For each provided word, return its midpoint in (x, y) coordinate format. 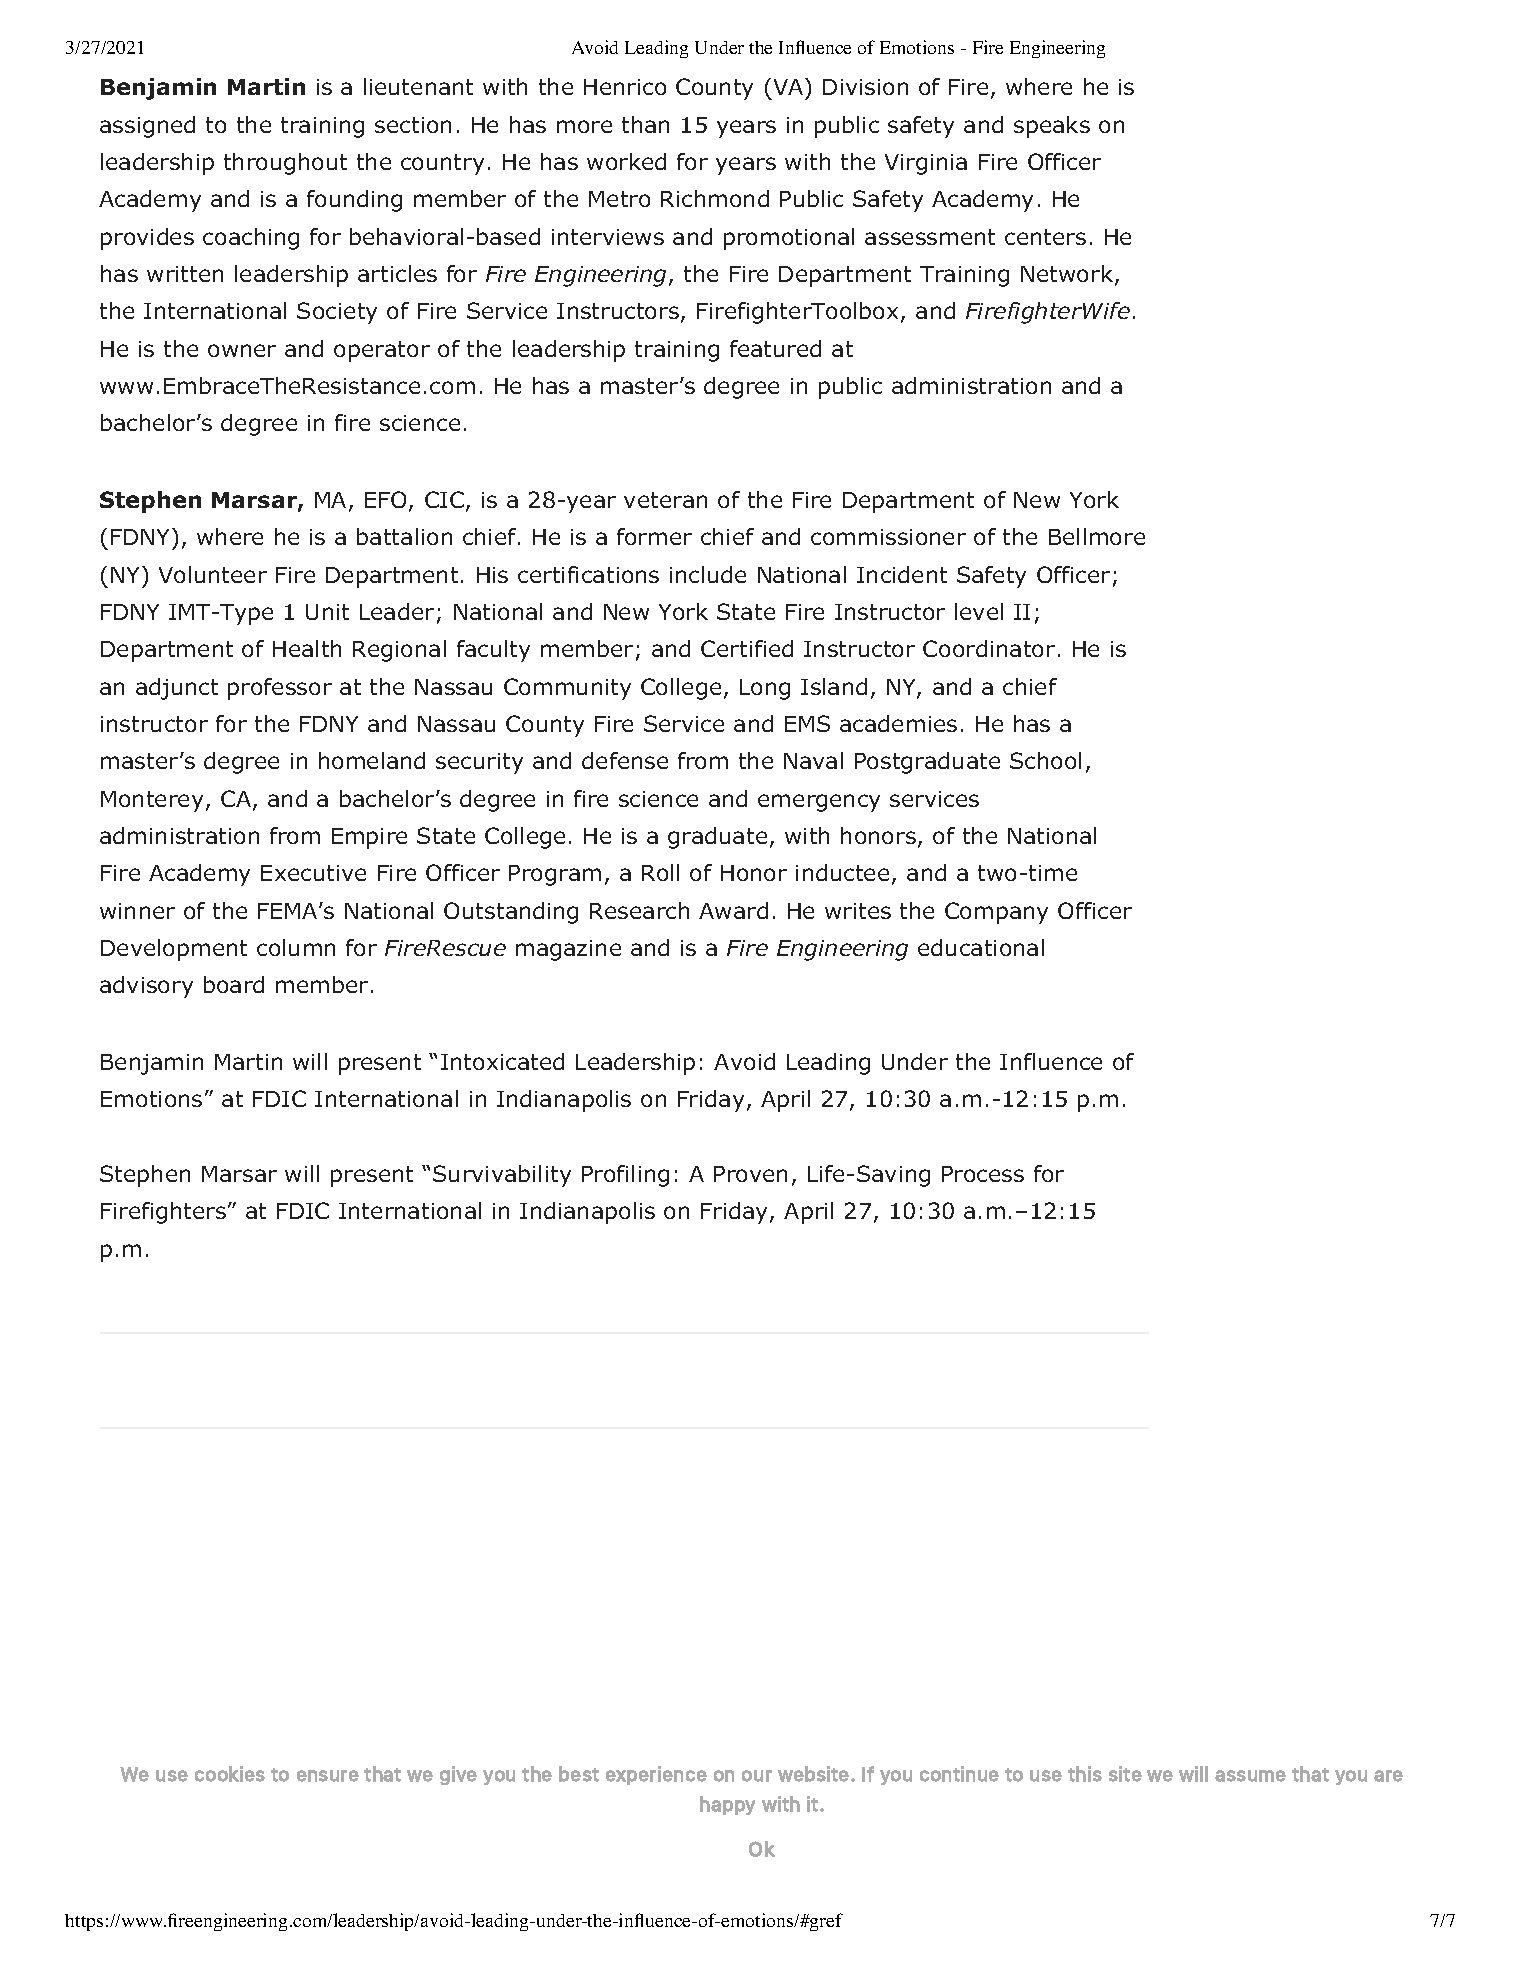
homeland (372, 760)
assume (1250, 1776)
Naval (813, 760)
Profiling (625, 1176)
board (234, 984)
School (1045, 760)
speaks (1052, 127)
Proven (750, 1174)
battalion (404, 536)
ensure (328, 1776)
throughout (285, 164)
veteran (665, 500)
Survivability (502, 1176)
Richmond (715, 198)
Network (1067, 273)
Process (983, 1174)
